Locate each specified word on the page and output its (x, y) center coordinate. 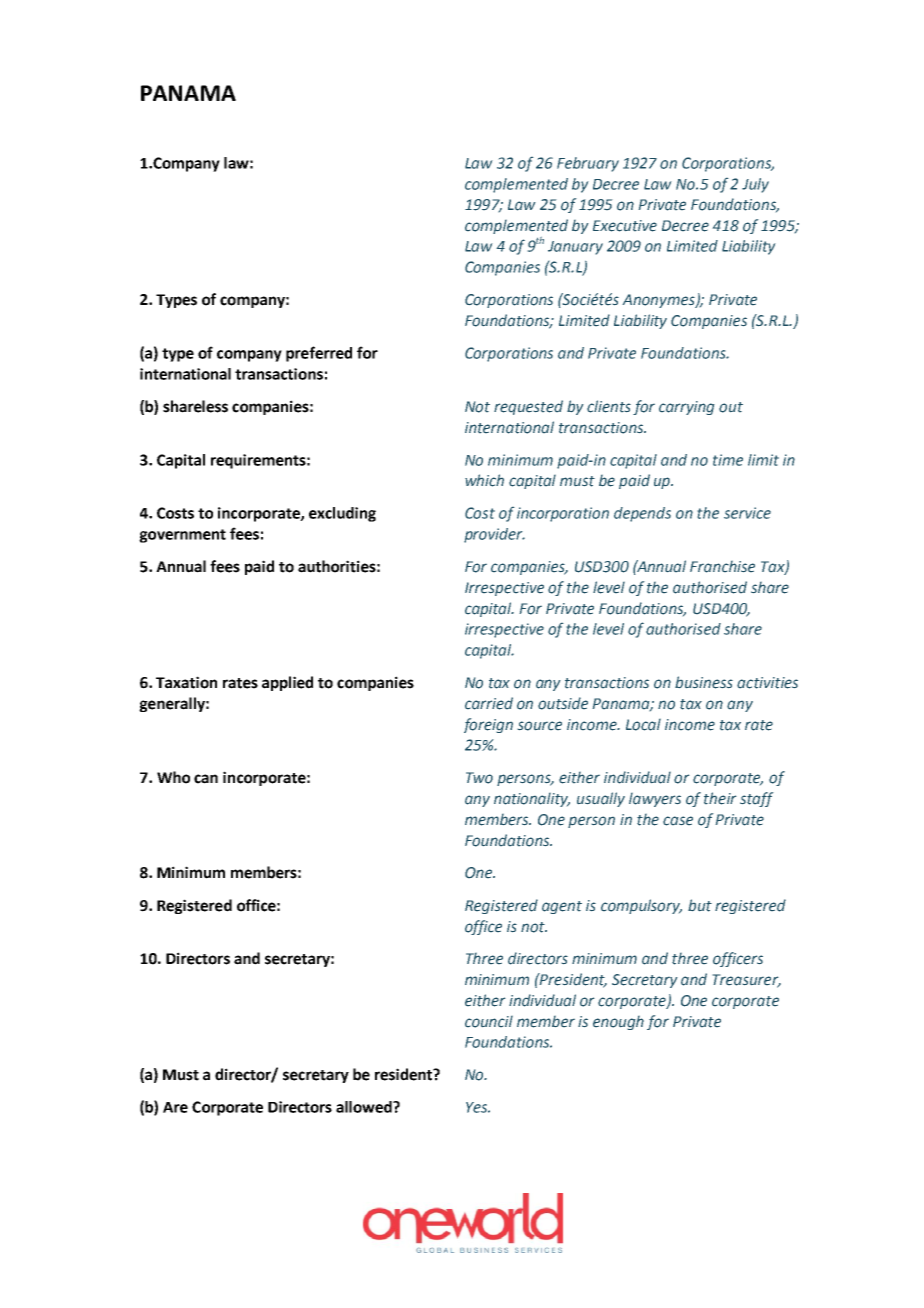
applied (287, 683)
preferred (319, 354)
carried (489, 703)
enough (618, 1023)
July (755, 185)
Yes (478, 1107)
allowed (365, 1107)
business (704, 682)
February (588, 164)
